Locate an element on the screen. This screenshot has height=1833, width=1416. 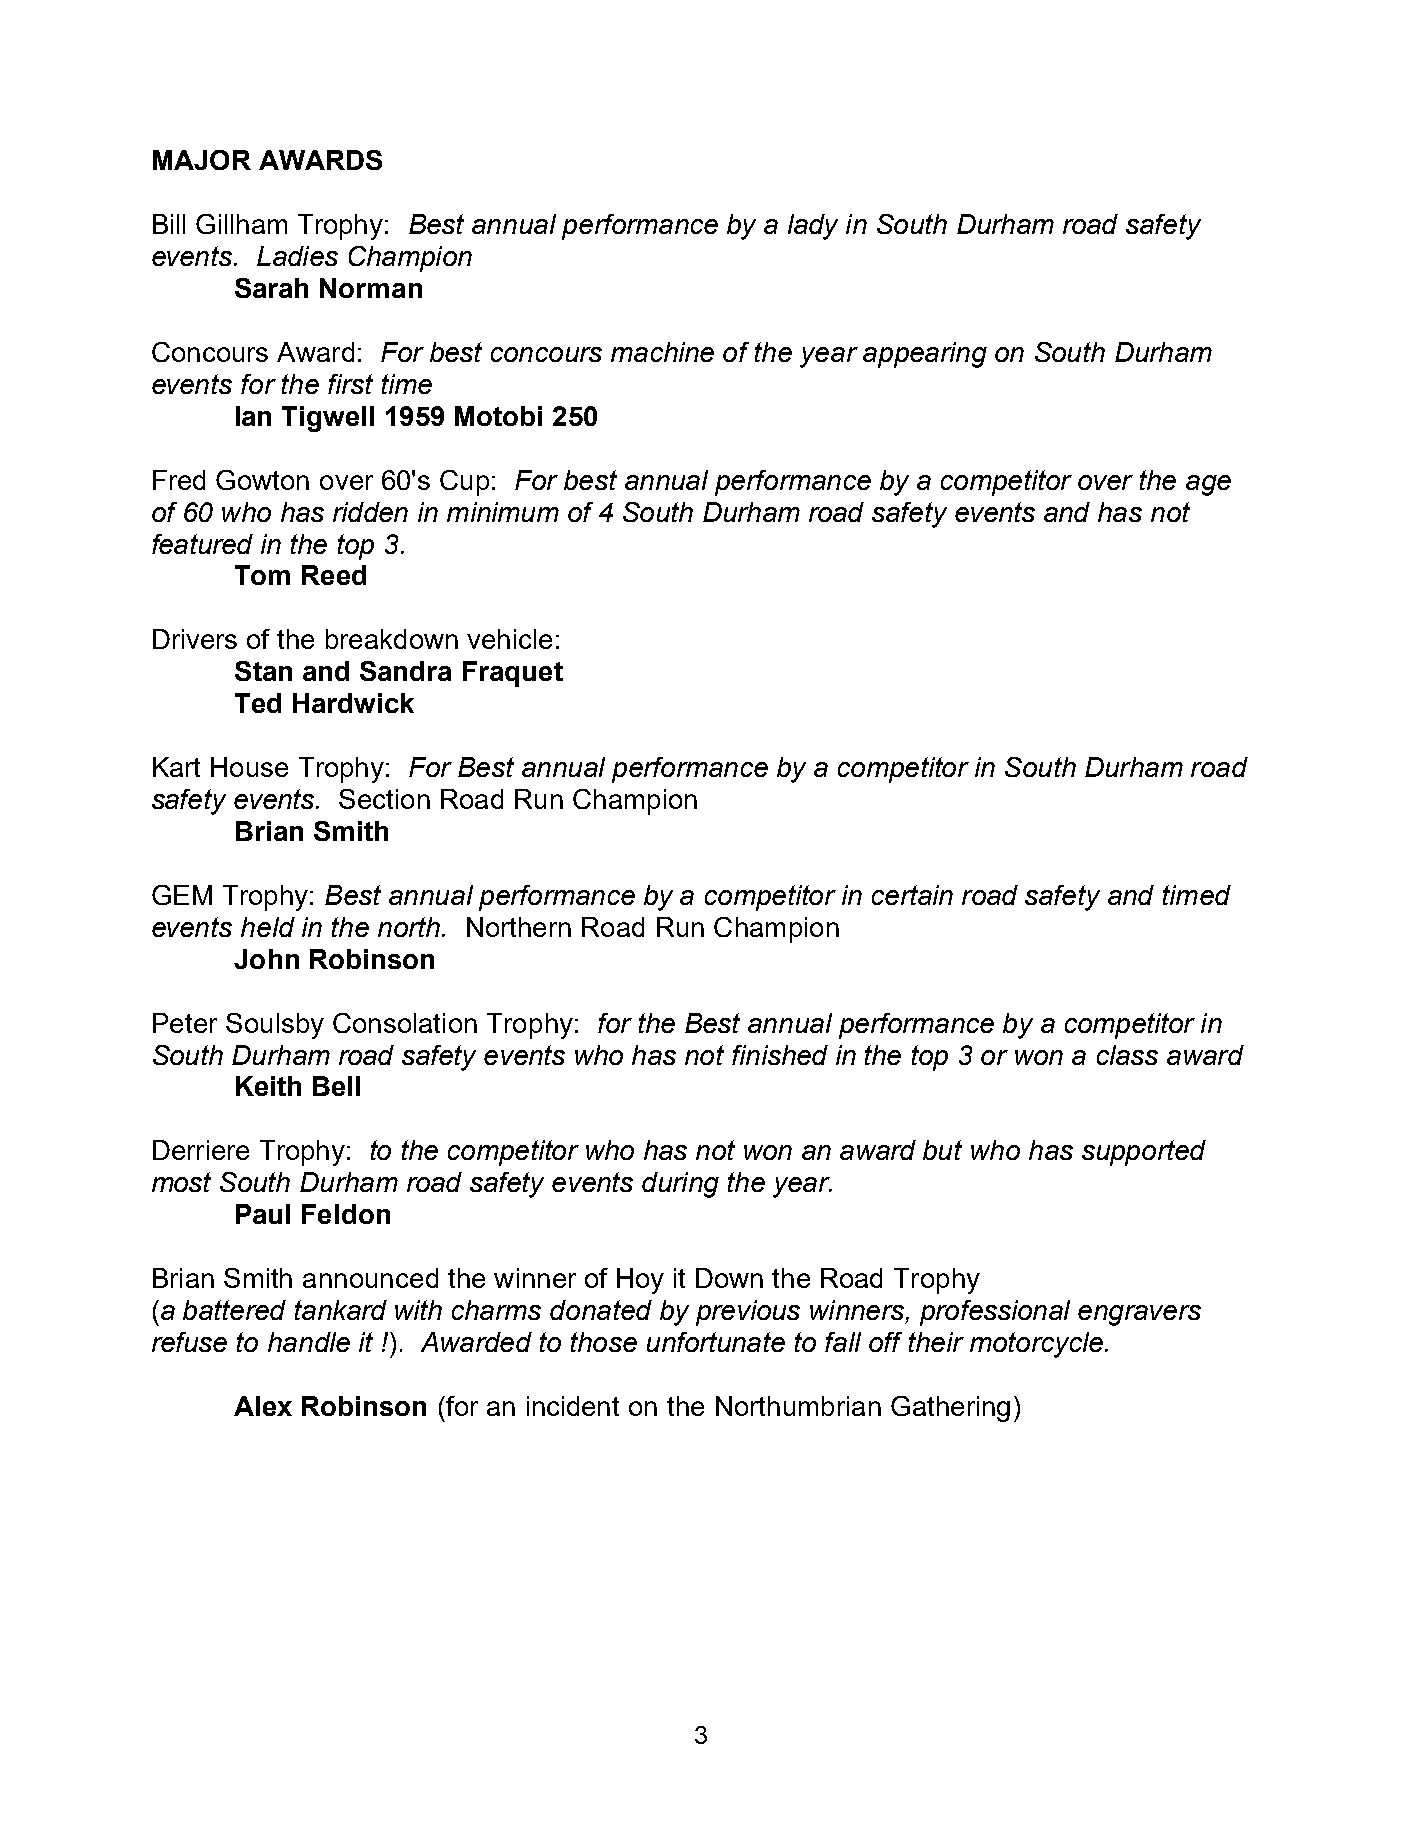
class is located at coordinates (1127, 1055).
